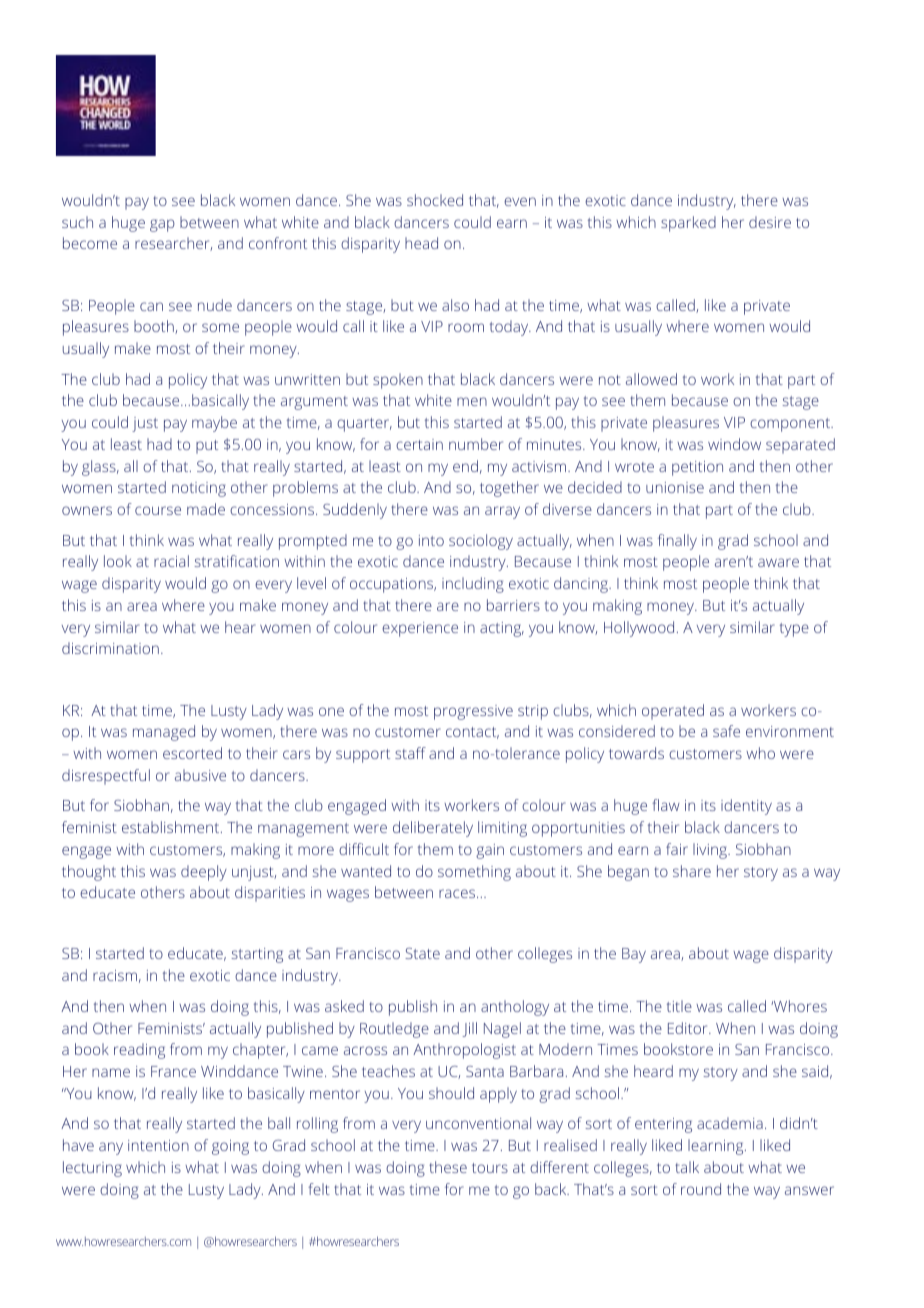 The height and width of the screenshot is (1308, 924). I want to click on petition, so click(697, 468).
